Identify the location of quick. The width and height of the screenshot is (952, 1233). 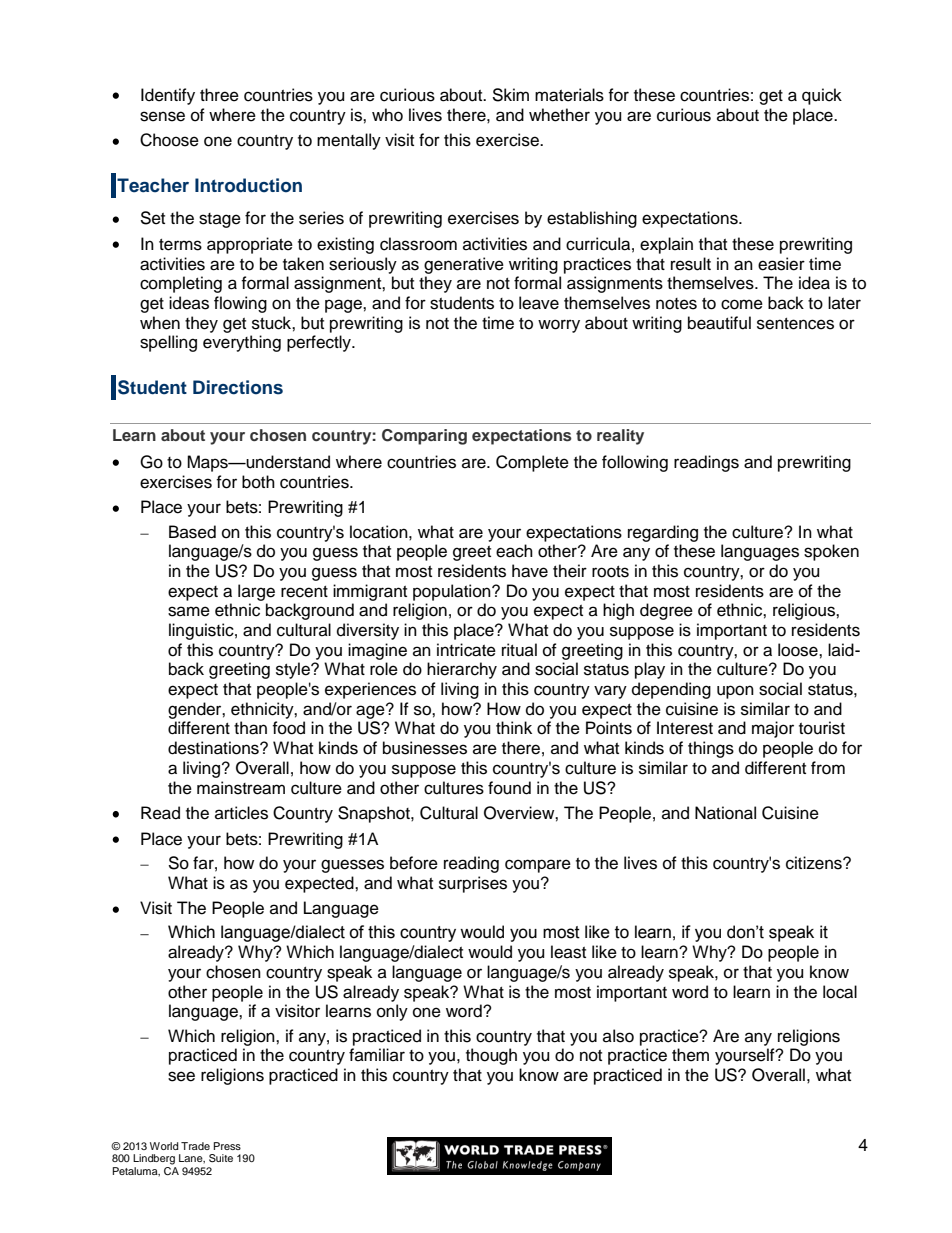
(822, 96).
